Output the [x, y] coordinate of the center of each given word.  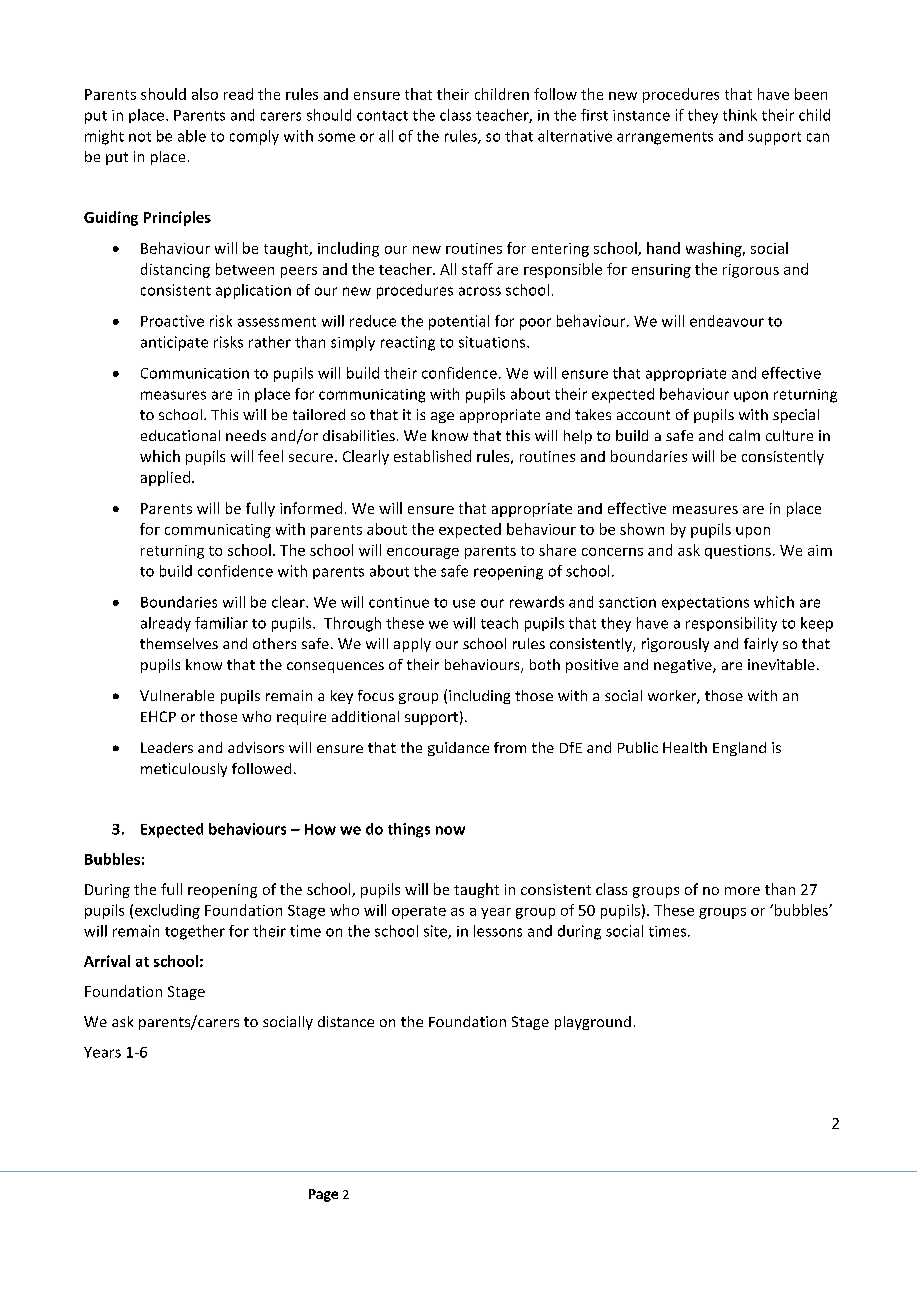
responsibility [731, 624]
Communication [195, 373]
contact [382, 116]
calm [744, 435]
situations [493, 342]
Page [323, 1195]
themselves [179, 643]
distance [346, 1021]
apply [412, 645]
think [740, 115]
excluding [167, 911]
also [205, 94]
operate [419, 912]
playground [593, 1023]
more [742, 891]
